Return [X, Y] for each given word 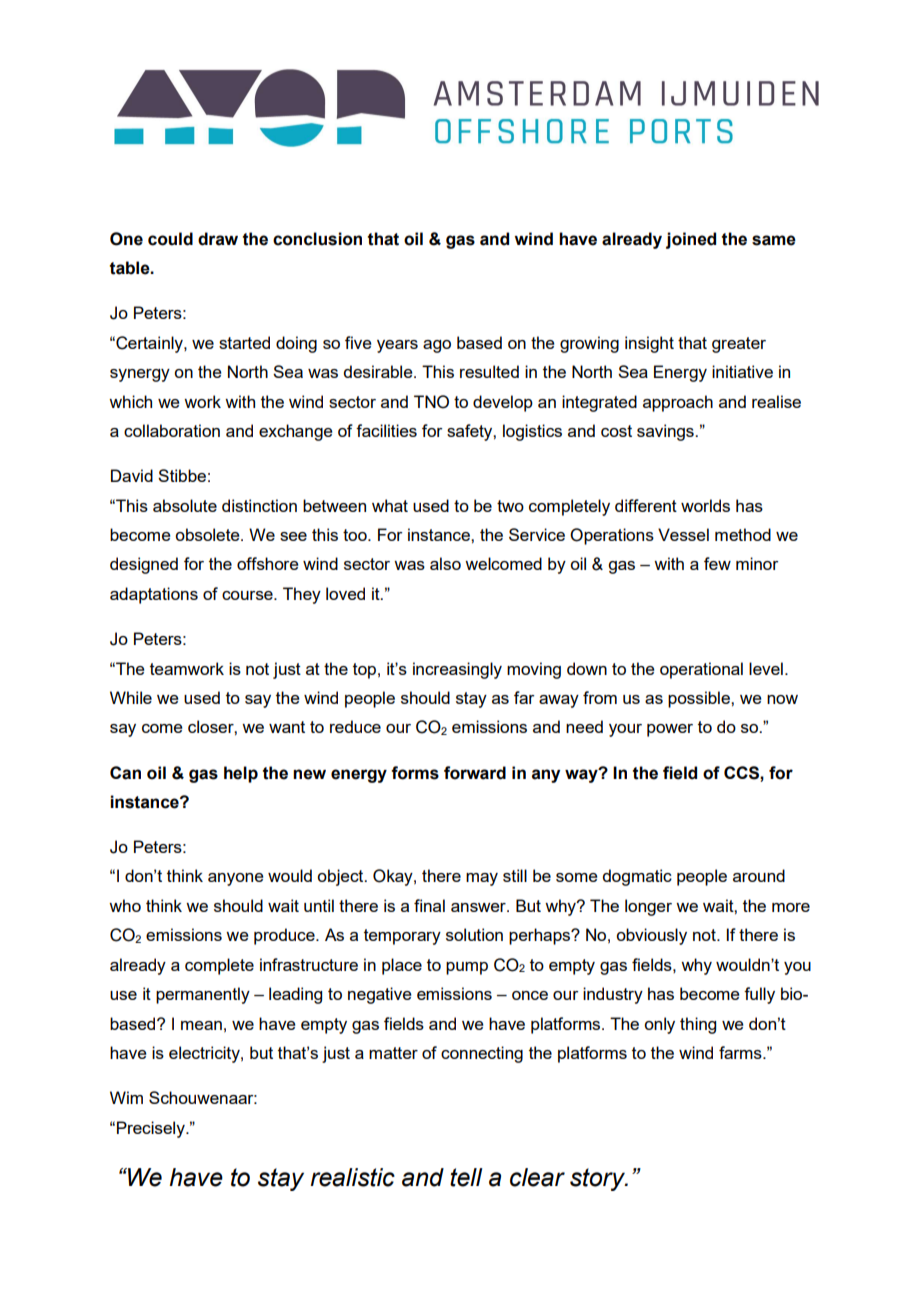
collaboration [172, 430]
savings [666, 432]
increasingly [457, 670]
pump [467, 968]
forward [475, 773]
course [248, 595]
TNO [431, 402]
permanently [203, 995]
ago [437, 346]
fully [759, 995]
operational [701, 670]
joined [691, 240]
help [241, 774]
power [670, 730]
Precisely [152, 1129]
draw [218, 239]
